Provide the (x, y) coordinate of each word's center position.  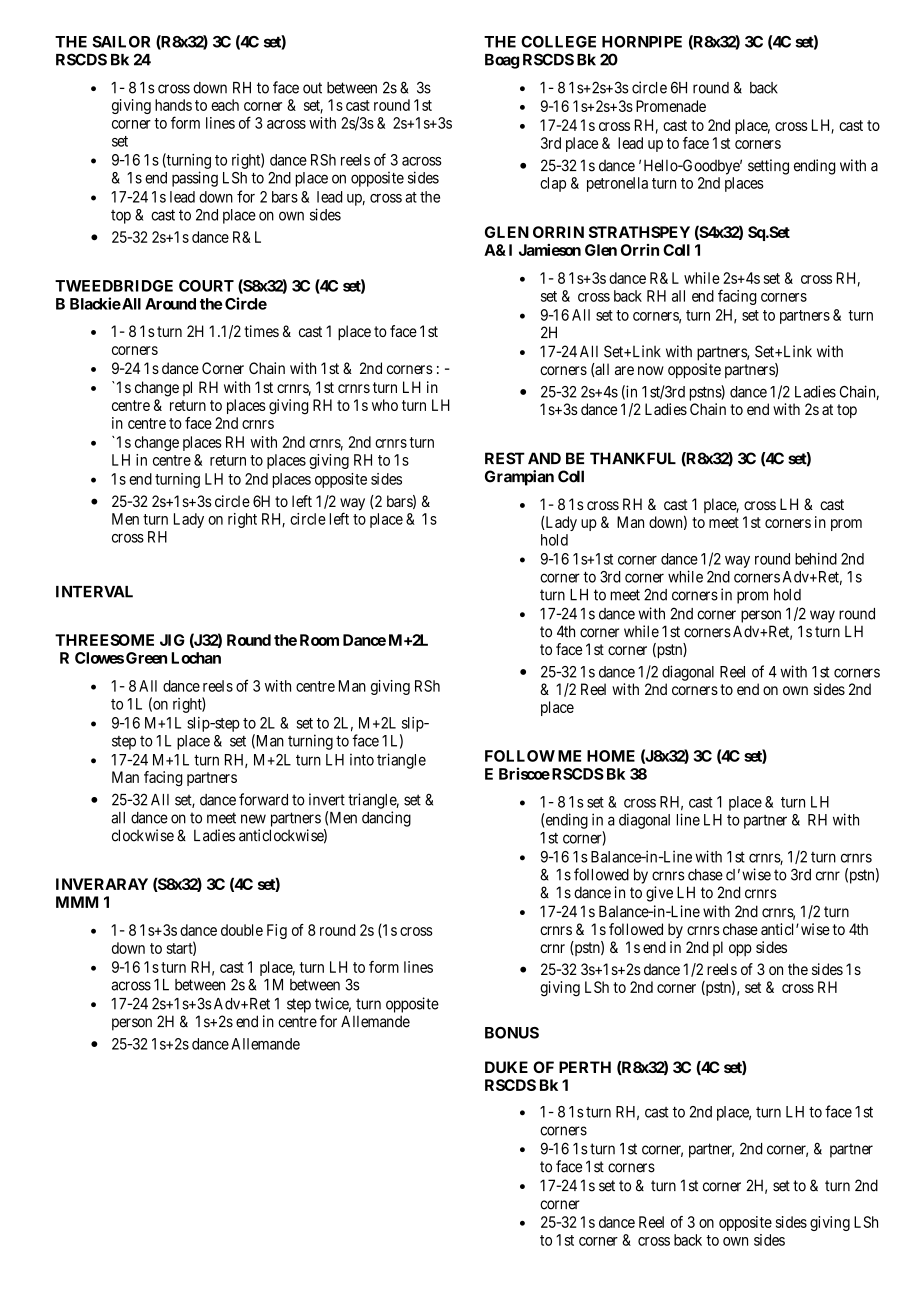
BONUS (512, 1033)
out (312, 88)
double (242, 930)
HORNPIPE (642, 42)
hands (173, 105)
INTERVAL (94, 592)
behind (816, 559)
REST (505, 458)
